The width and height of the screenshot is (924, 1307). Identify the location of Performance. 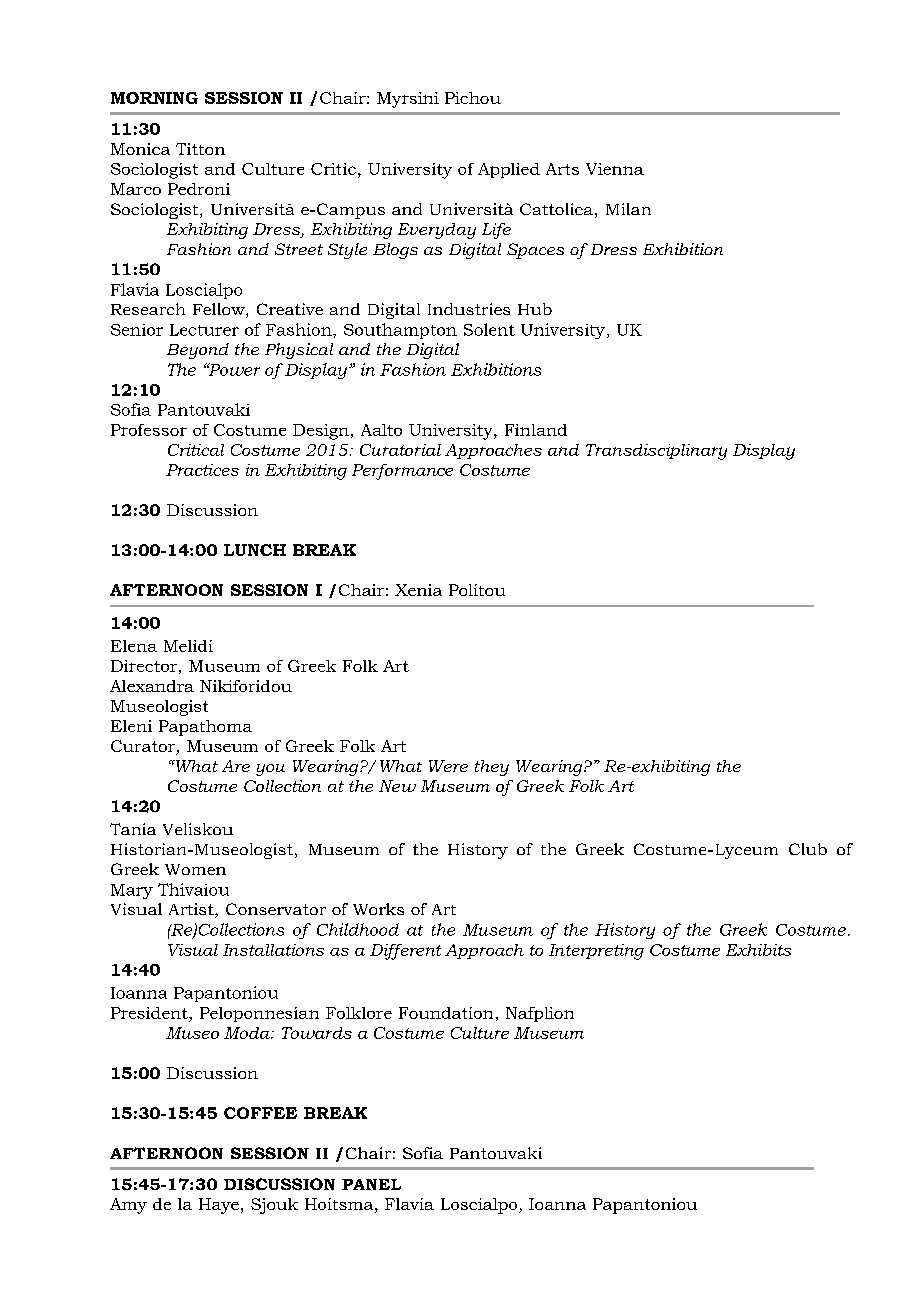
(402, 472).
